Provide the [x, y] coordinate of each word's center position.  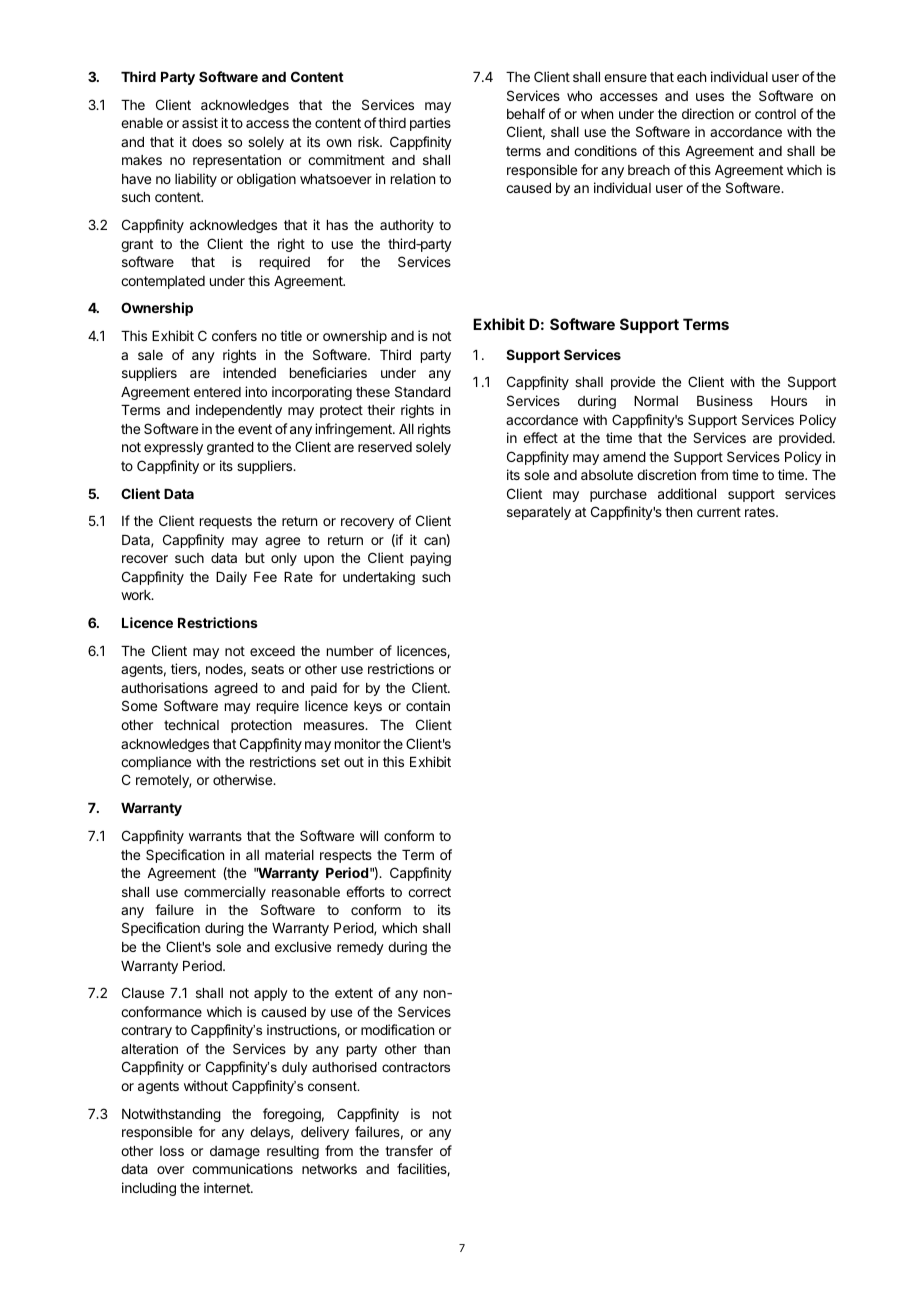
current [719, 512]
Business [725, 400]
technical [191, 724]
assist [200, 122]
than [437, 1049]
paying [431, 559]
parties [430, 124]
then [678, 512]
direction [708, 113]
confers [234, 335]
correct [429, 892]
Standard [423, 391]
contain [428, 705]
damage [235, 1152]
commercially [225, 893]
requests [226, 522]
